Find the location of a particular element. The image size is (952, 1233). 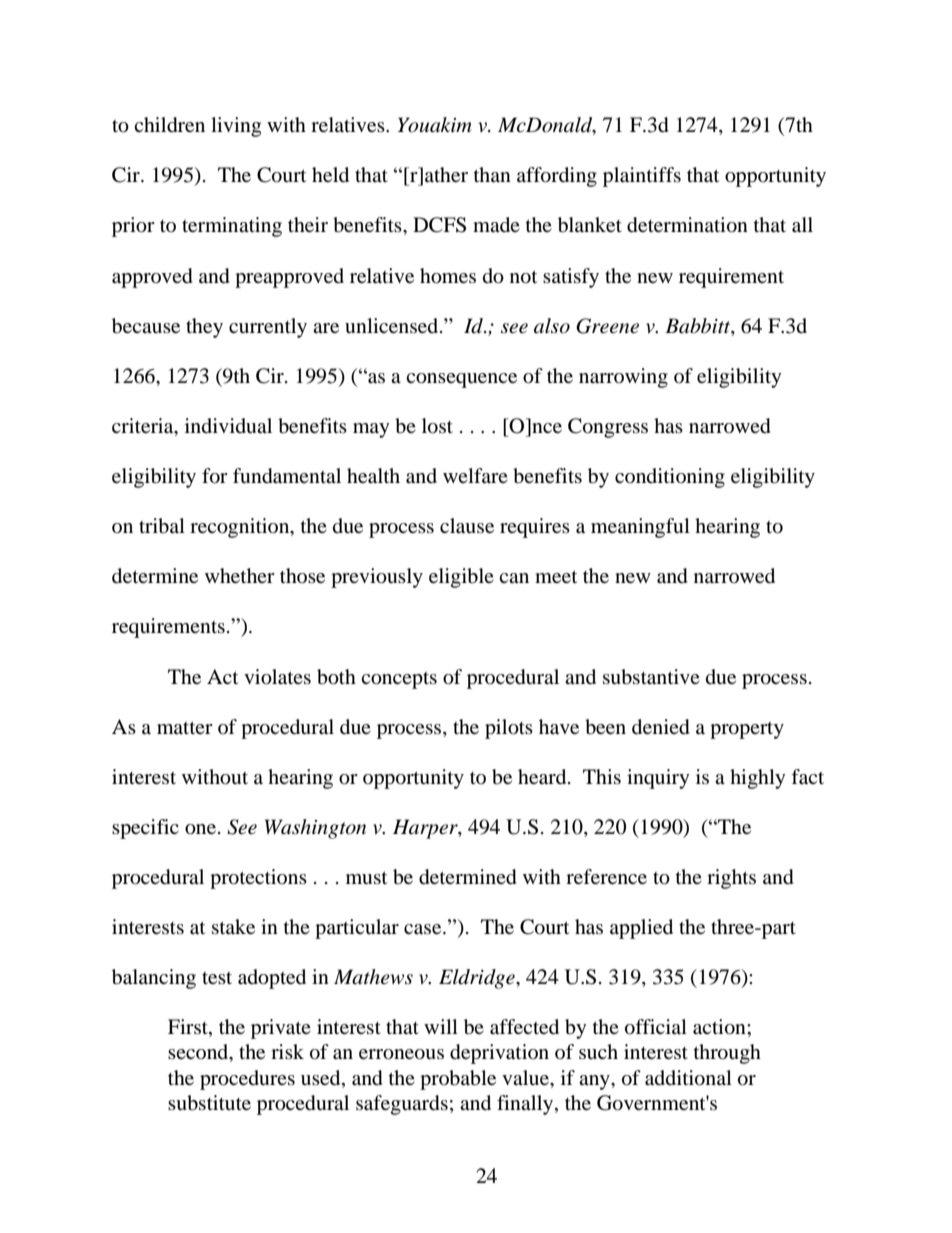

procedures is located at coordinates (247, 1080).
